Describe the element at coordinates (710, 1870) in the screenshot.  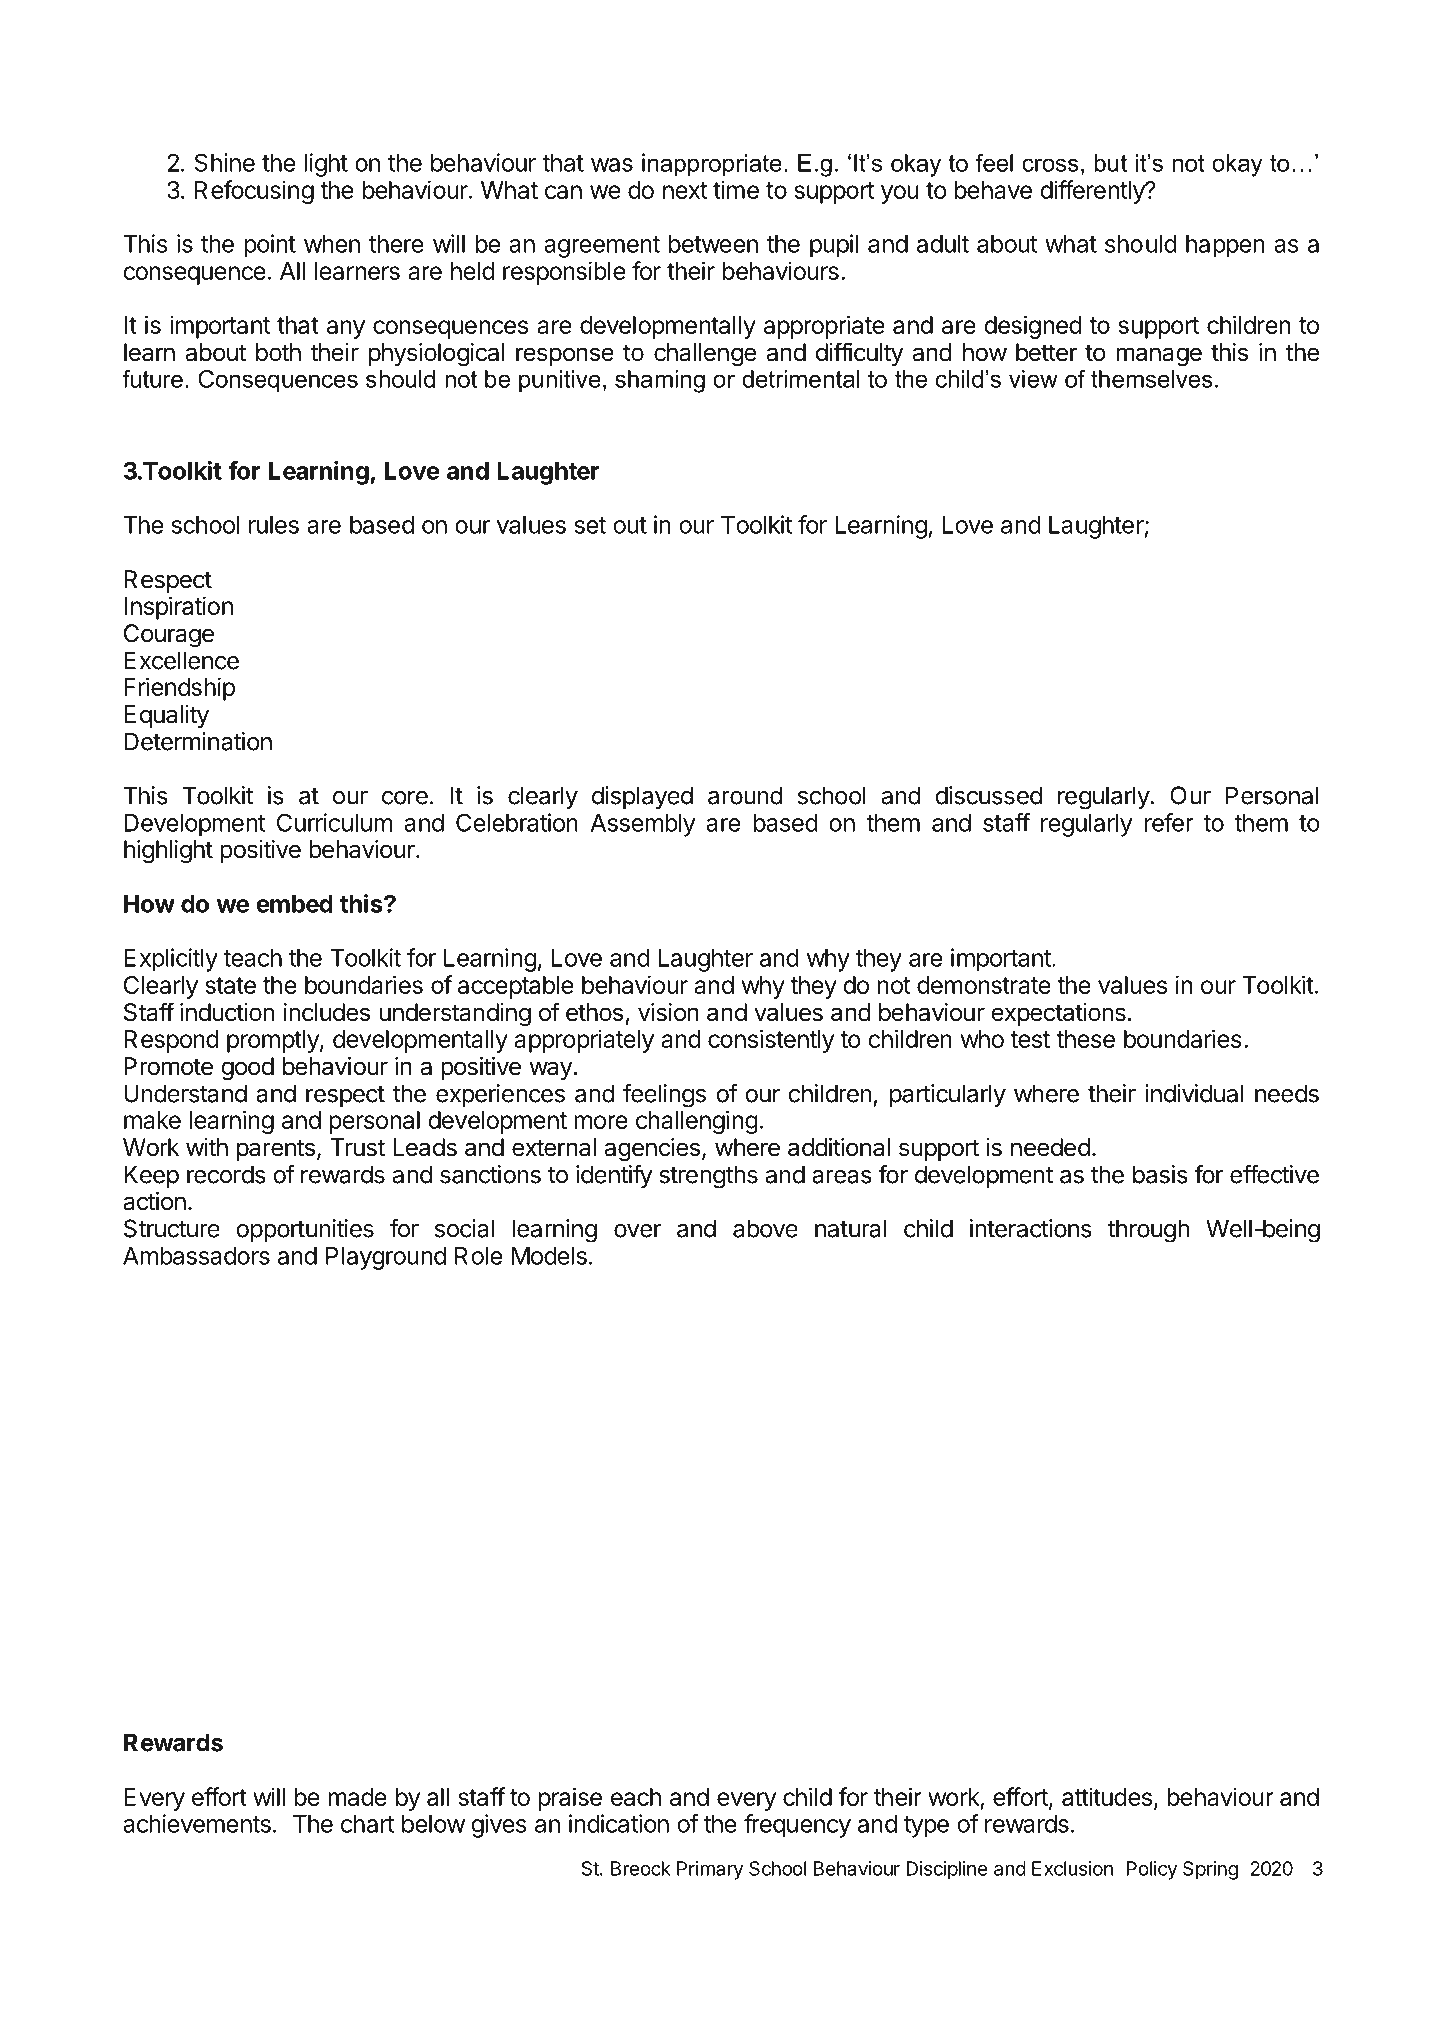
I see `Primary` at that location.
